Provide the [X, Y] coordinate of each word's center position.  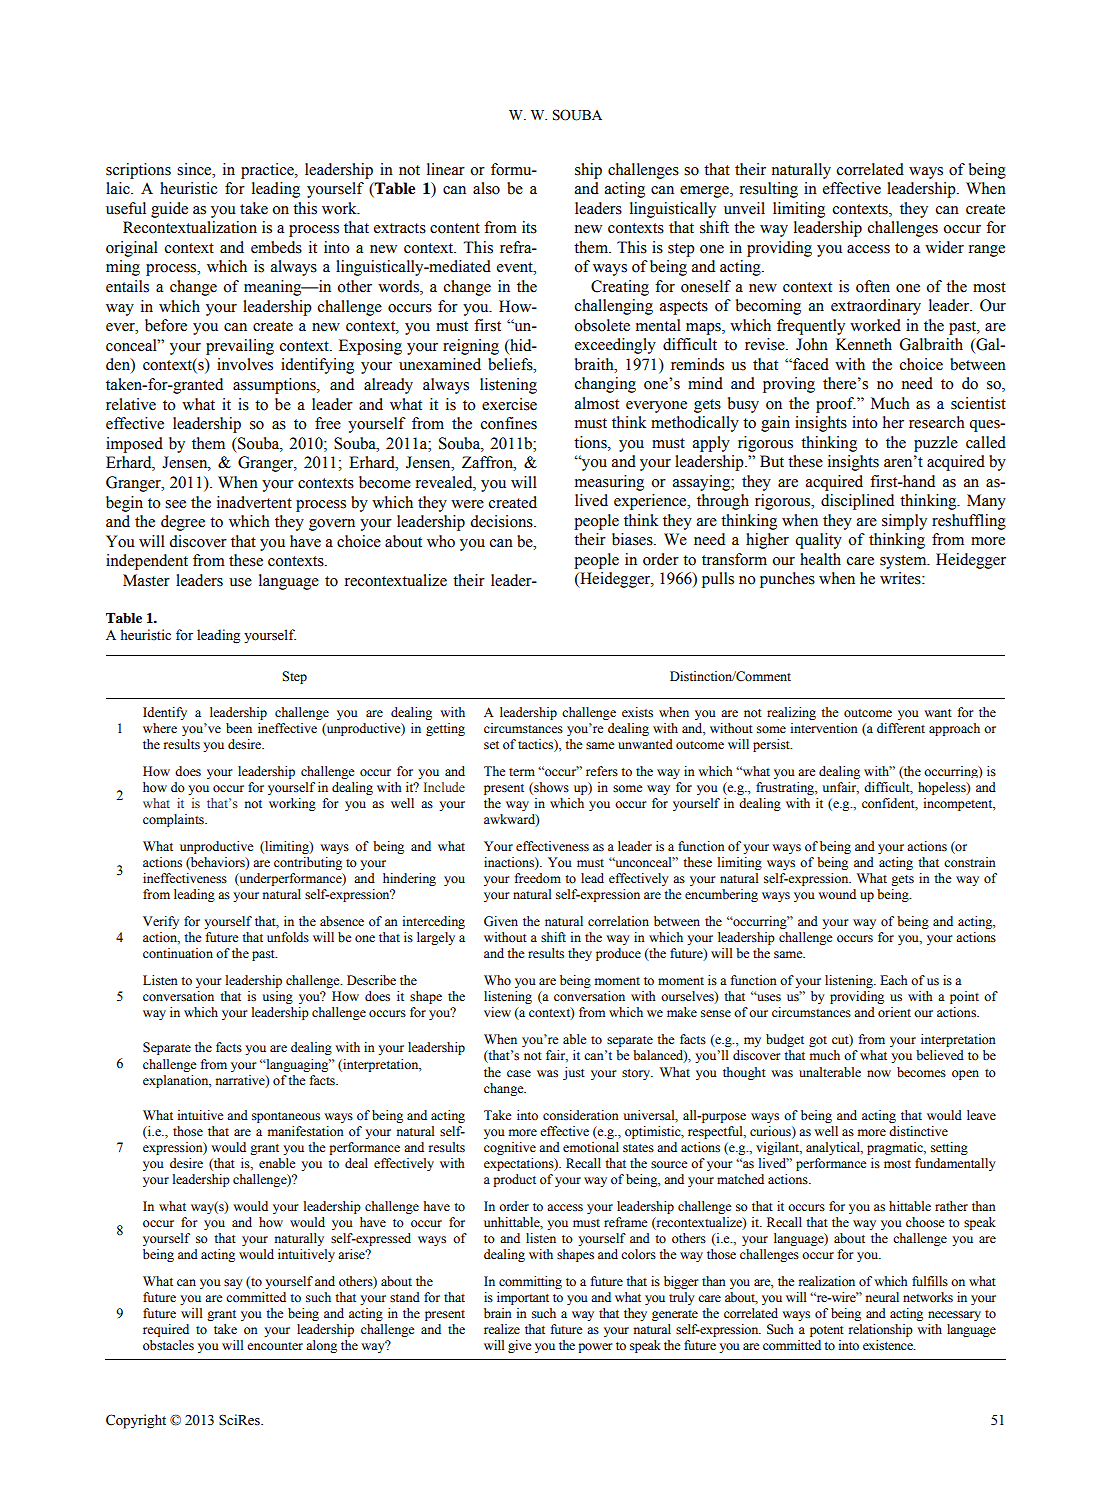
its [529, 227]
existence [889, 1345]
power [595, 1348]
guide [169, 210]
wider [944, 247]
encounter [275, 1346]
